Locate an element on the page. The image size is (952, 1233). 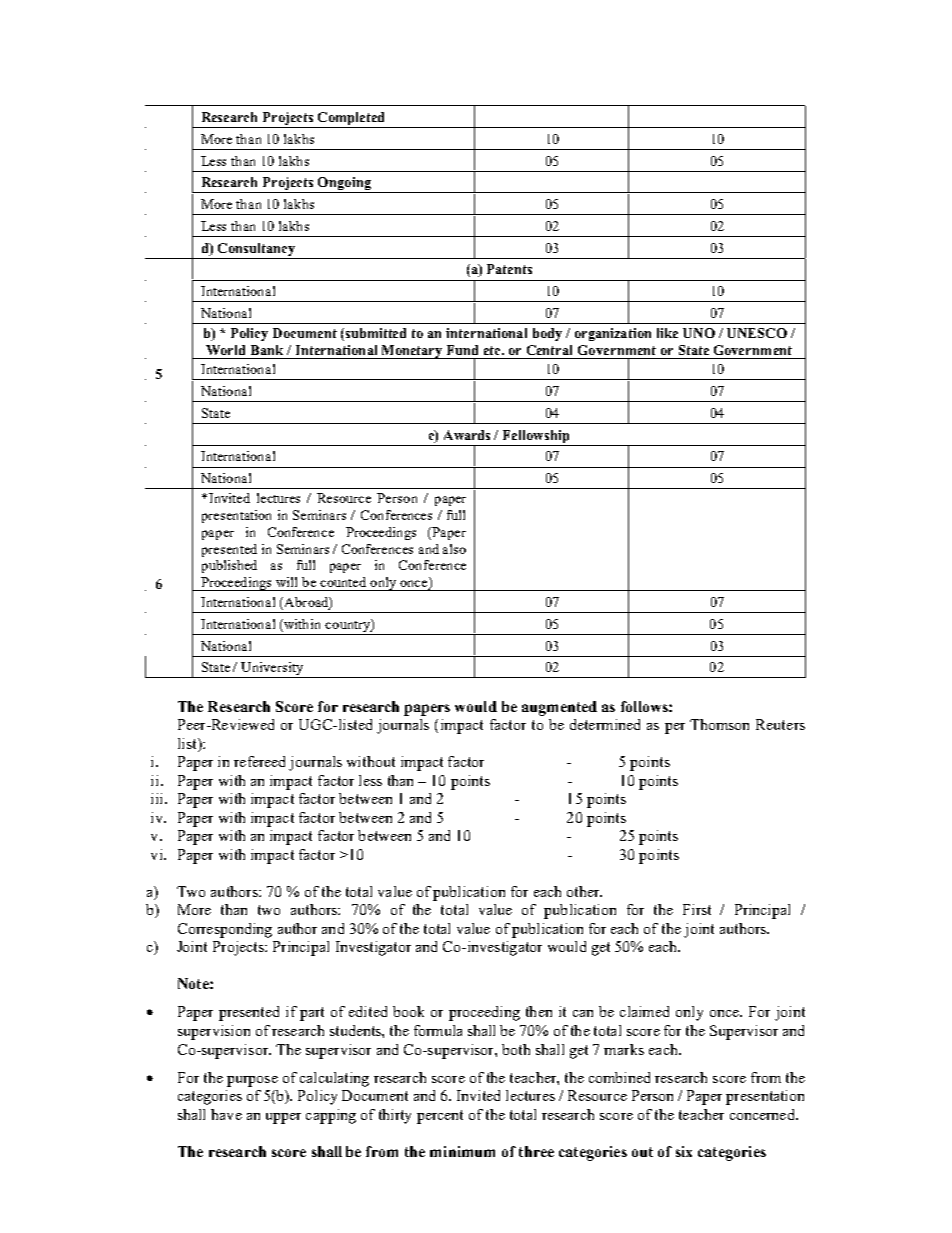
like is located at coordinates (667, 333).
